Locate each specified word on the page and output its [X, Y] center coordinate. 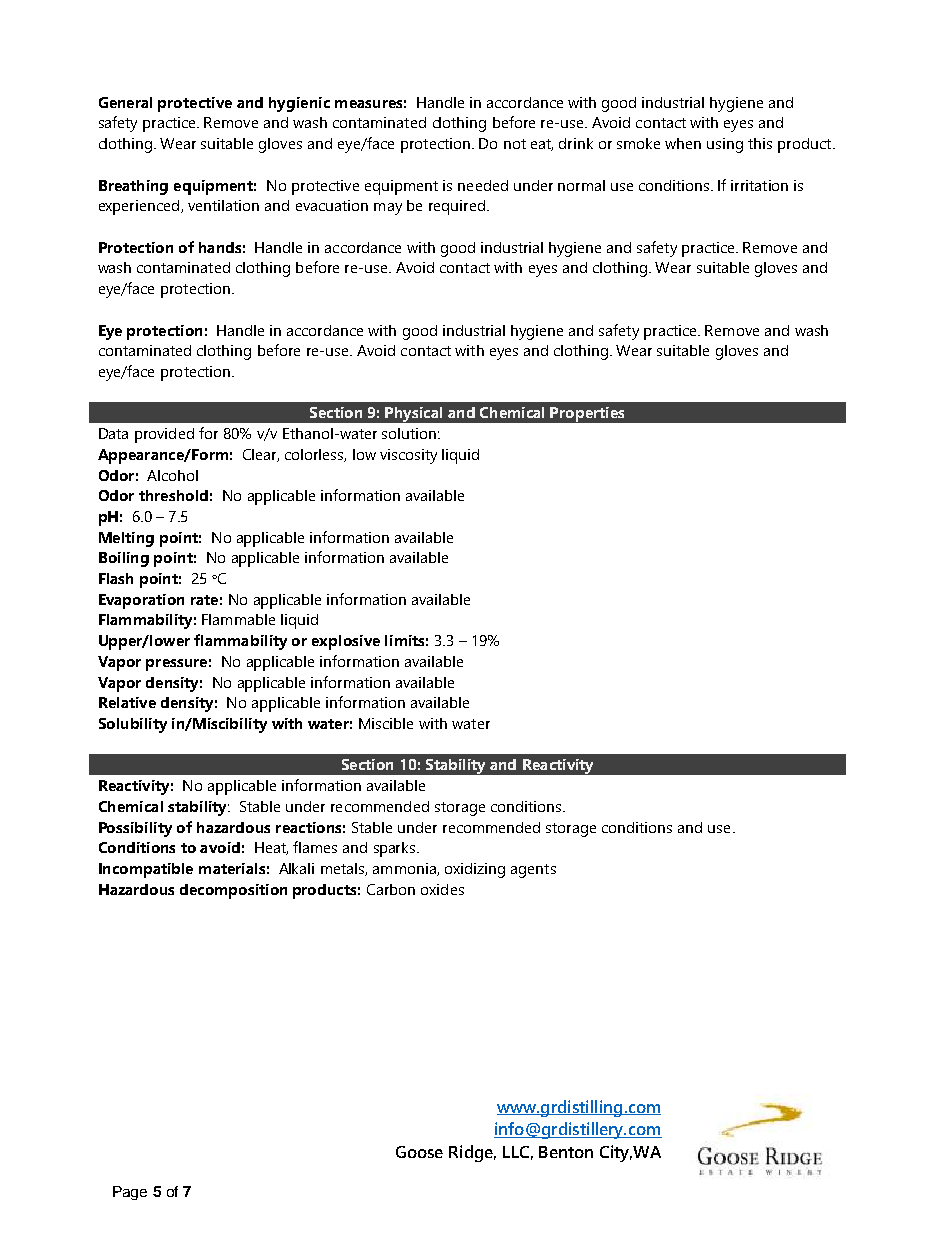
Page [130, 1193]
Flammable [238, 619]
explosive [346, 642]
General [125, 102]
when [683, 143]
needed [483, 185]
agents [533, 871]
